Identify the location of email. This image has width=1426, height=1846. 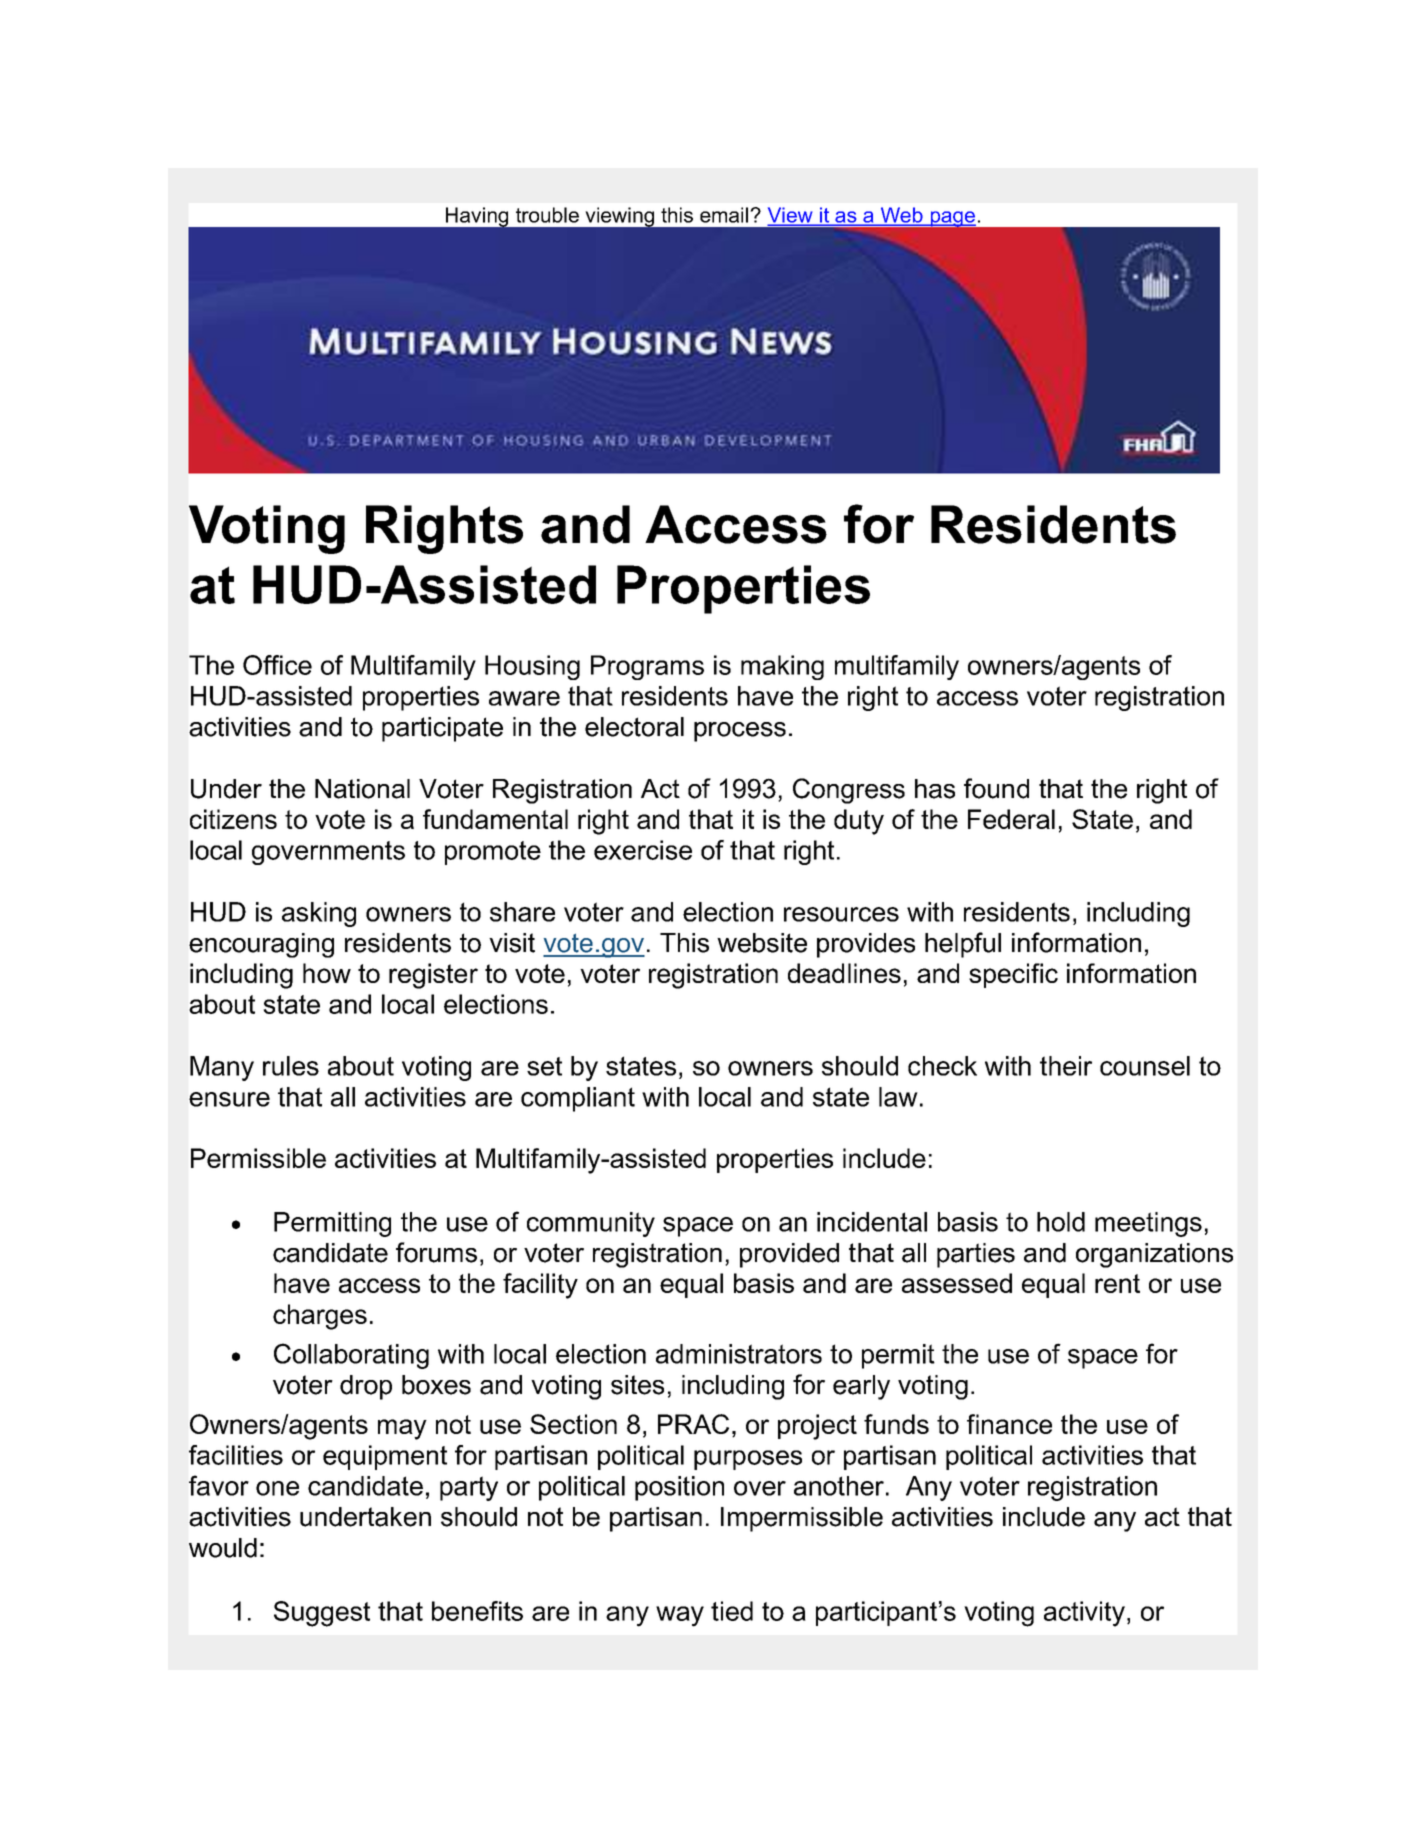
(725, 215).
